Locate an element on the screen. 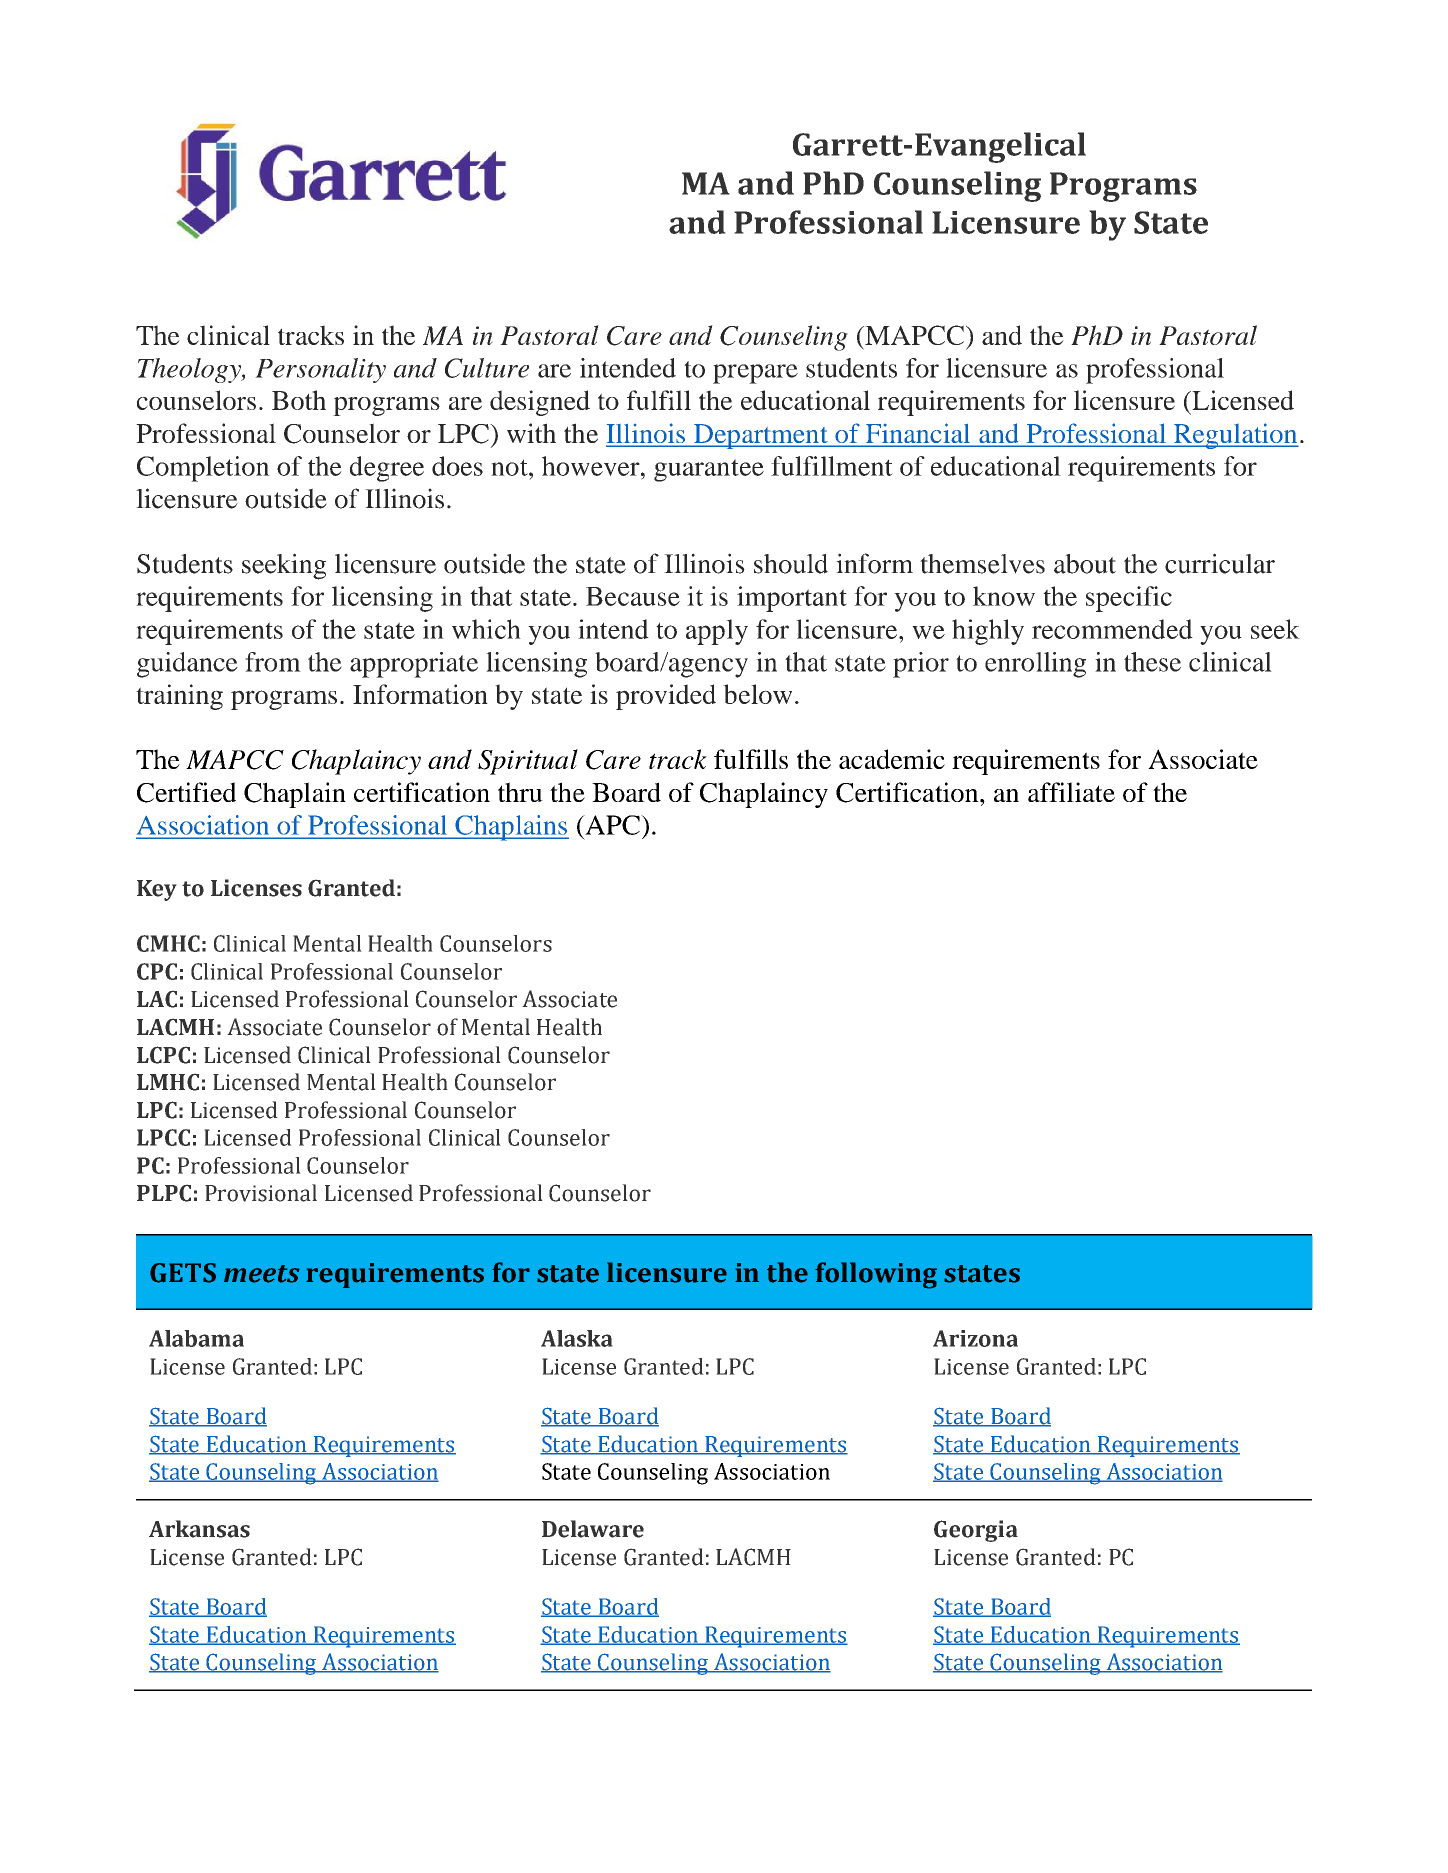 The image size is (1448, 1873). Regulation is located at coordinates (1235, 436).
